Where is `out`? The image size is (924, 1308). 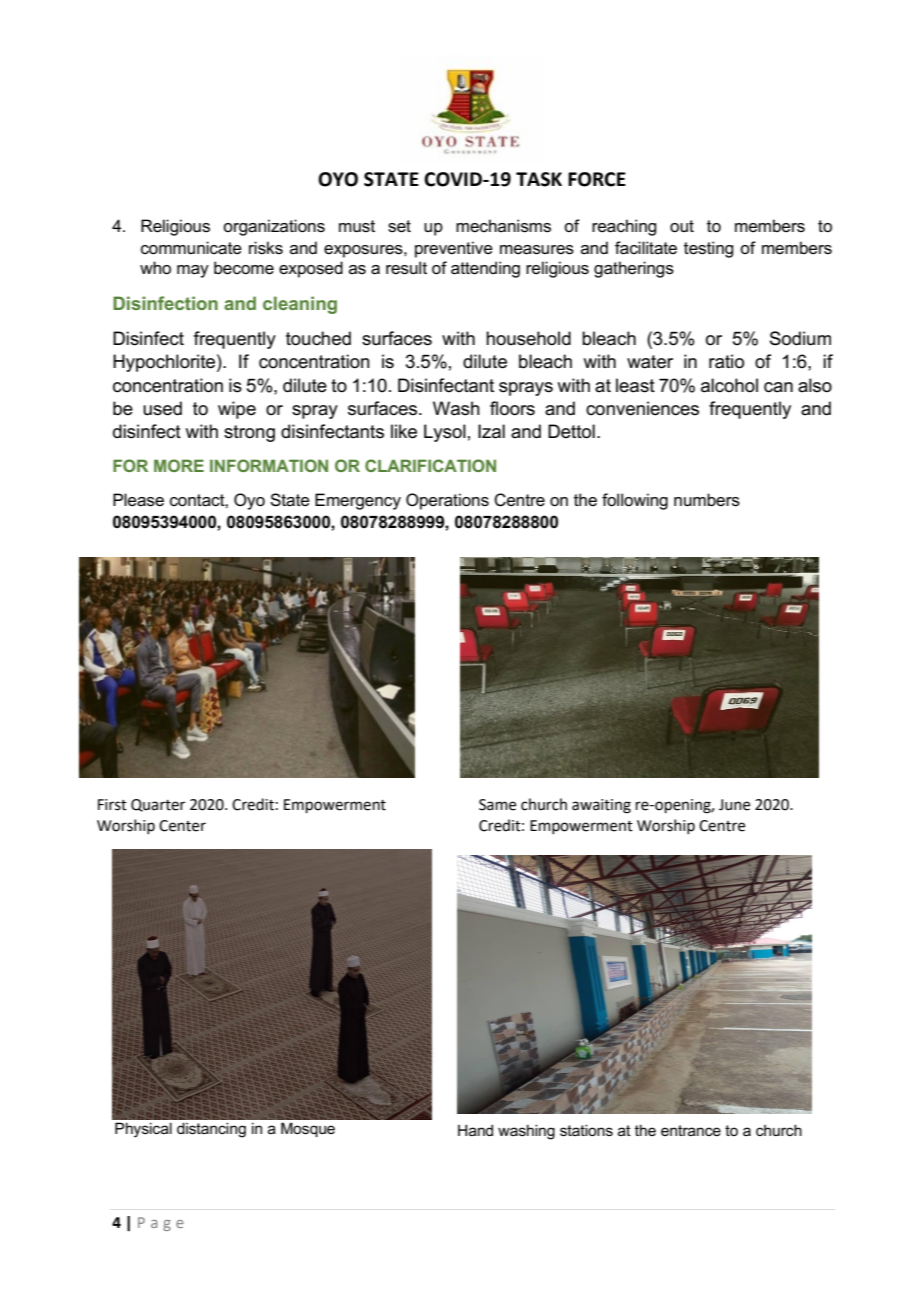
out is located at coordinates (682, 226).
